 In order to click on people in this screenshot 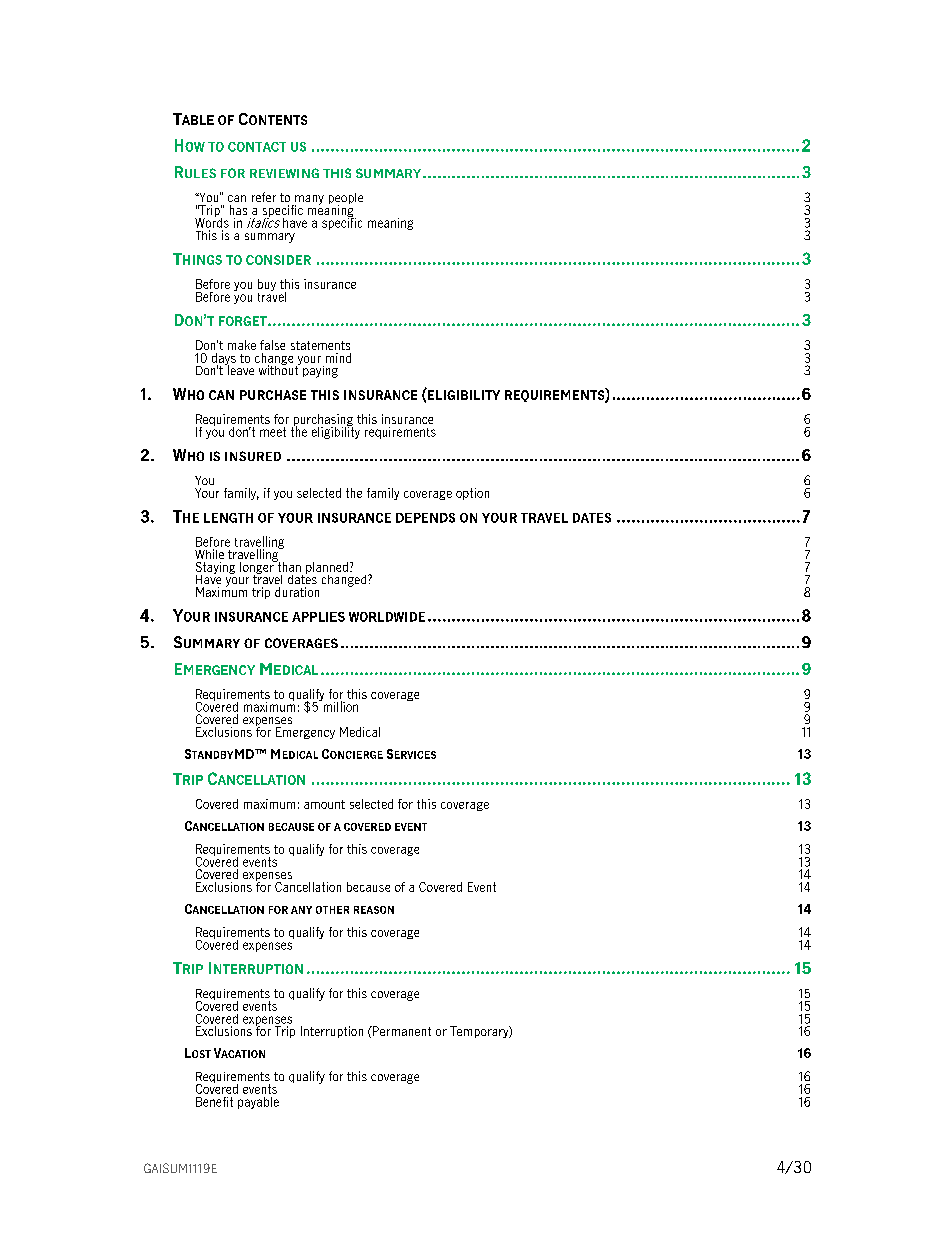, I will do `click(346, 199)`.
